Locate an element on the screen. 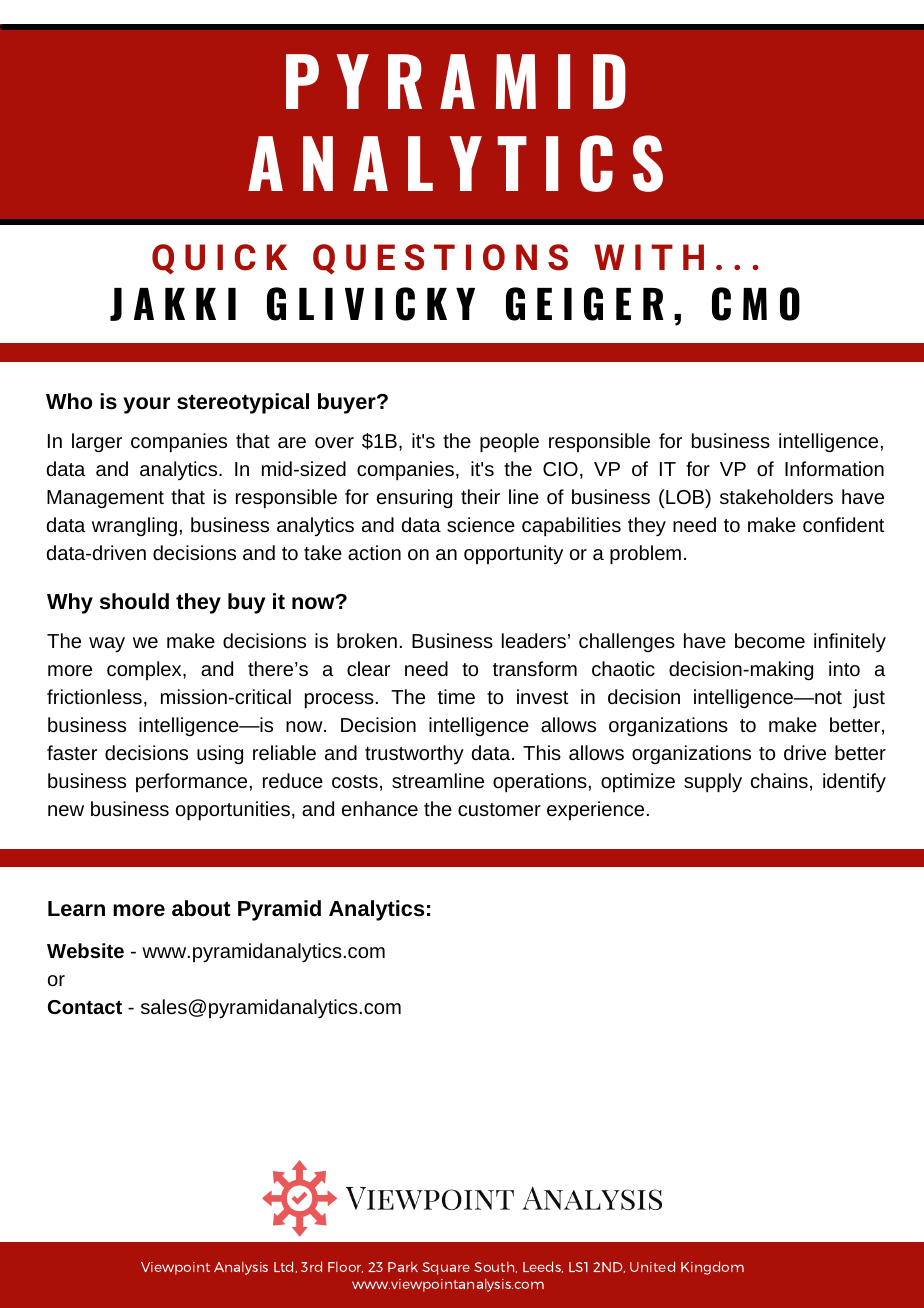 This screenshot has width=924, height=1308. Ltd is located at coordinates (283, 1266).
